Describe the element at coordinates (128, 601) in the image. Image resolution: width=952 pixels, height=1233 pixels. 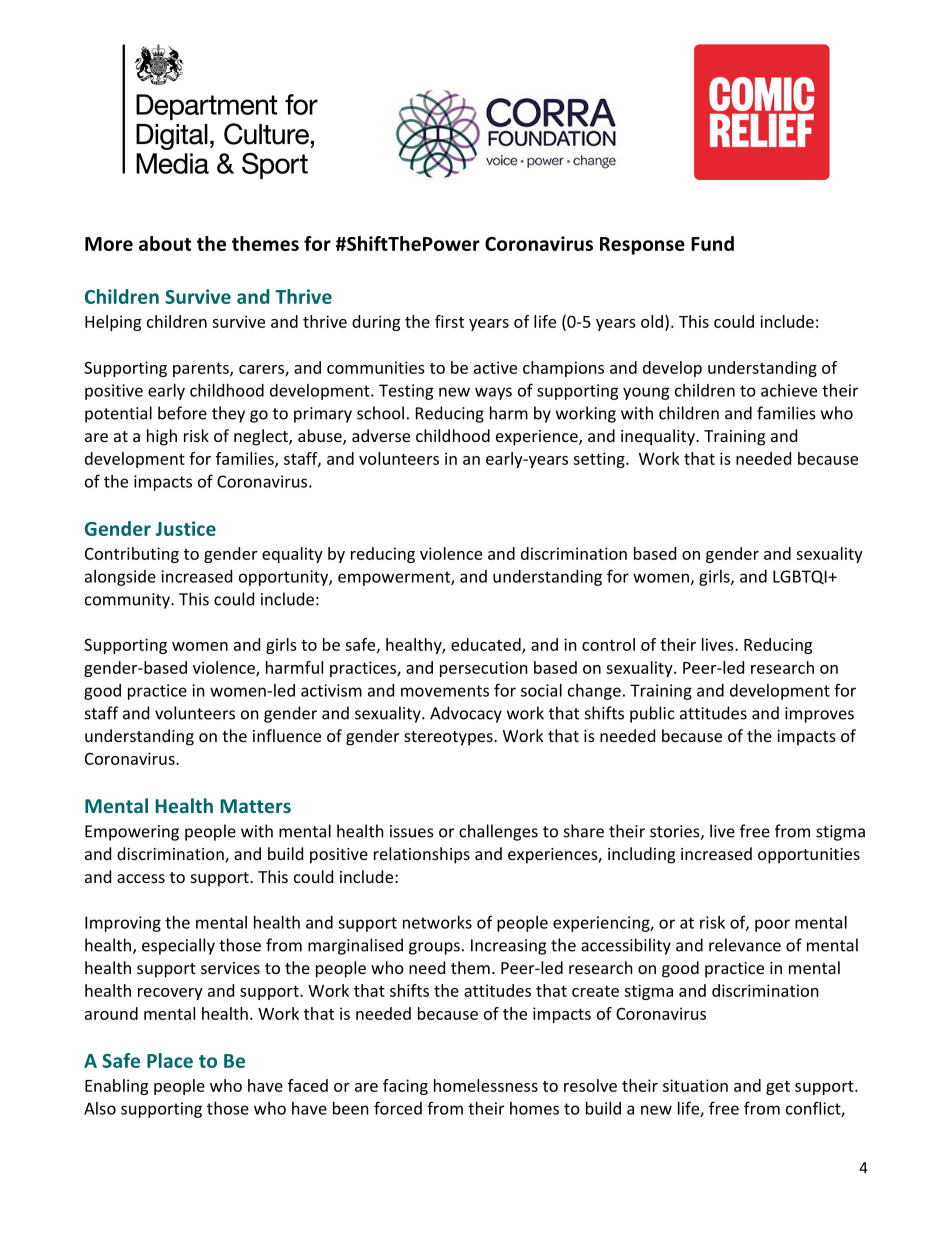
I see `community` at that location.
